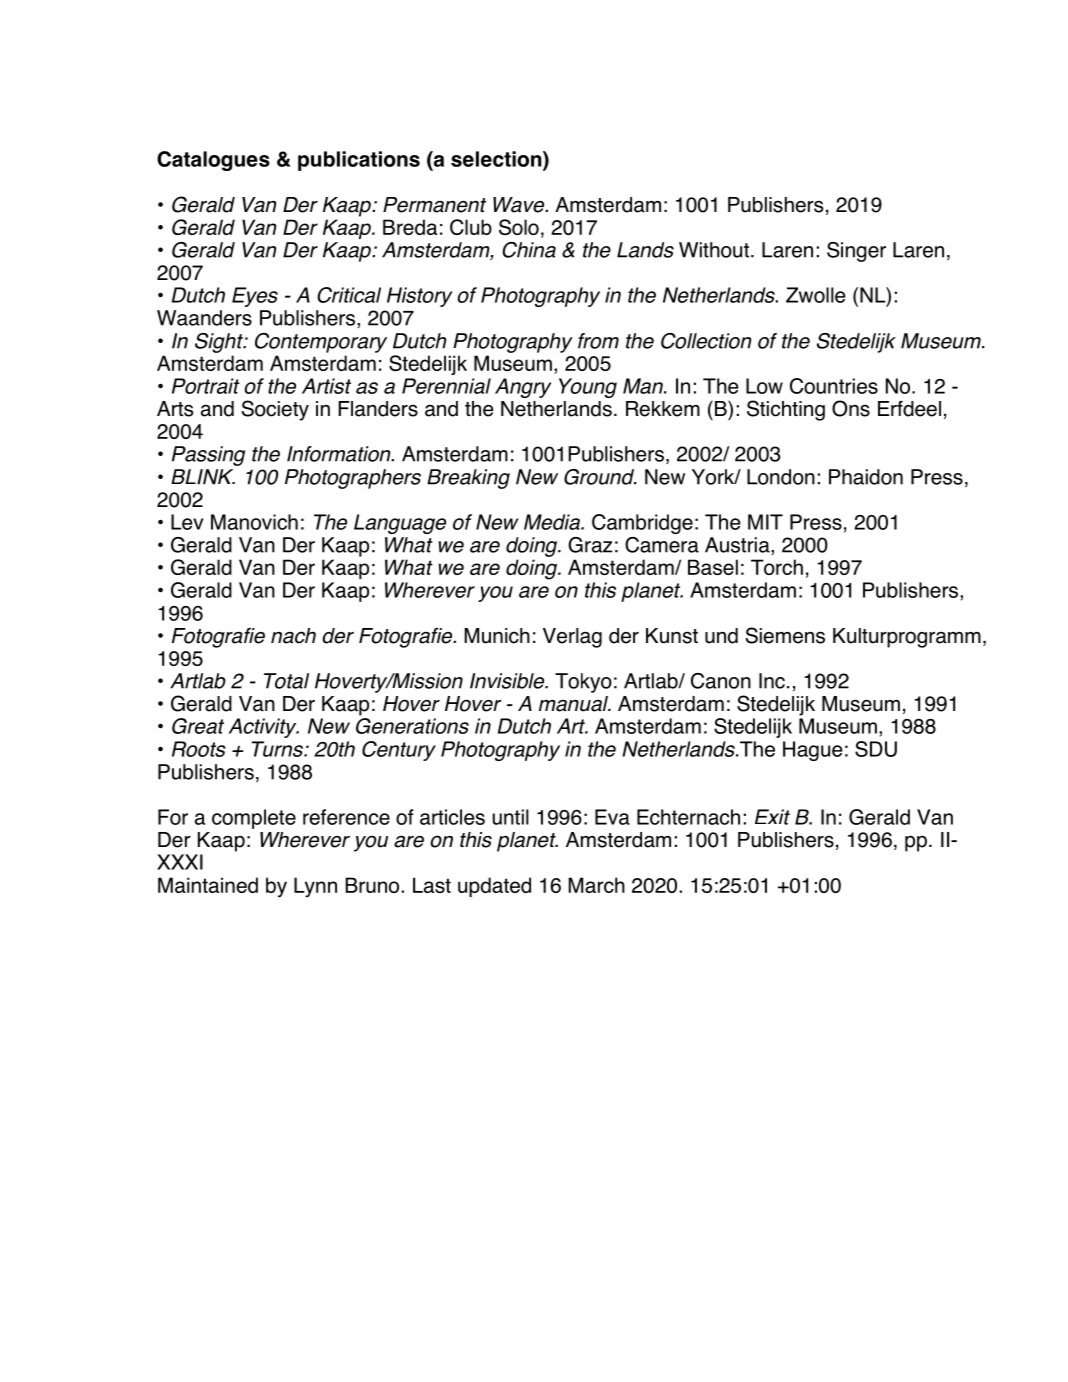 This image has height=1382, width=1068. I want to click on Catalogues, so click(213, 161).
